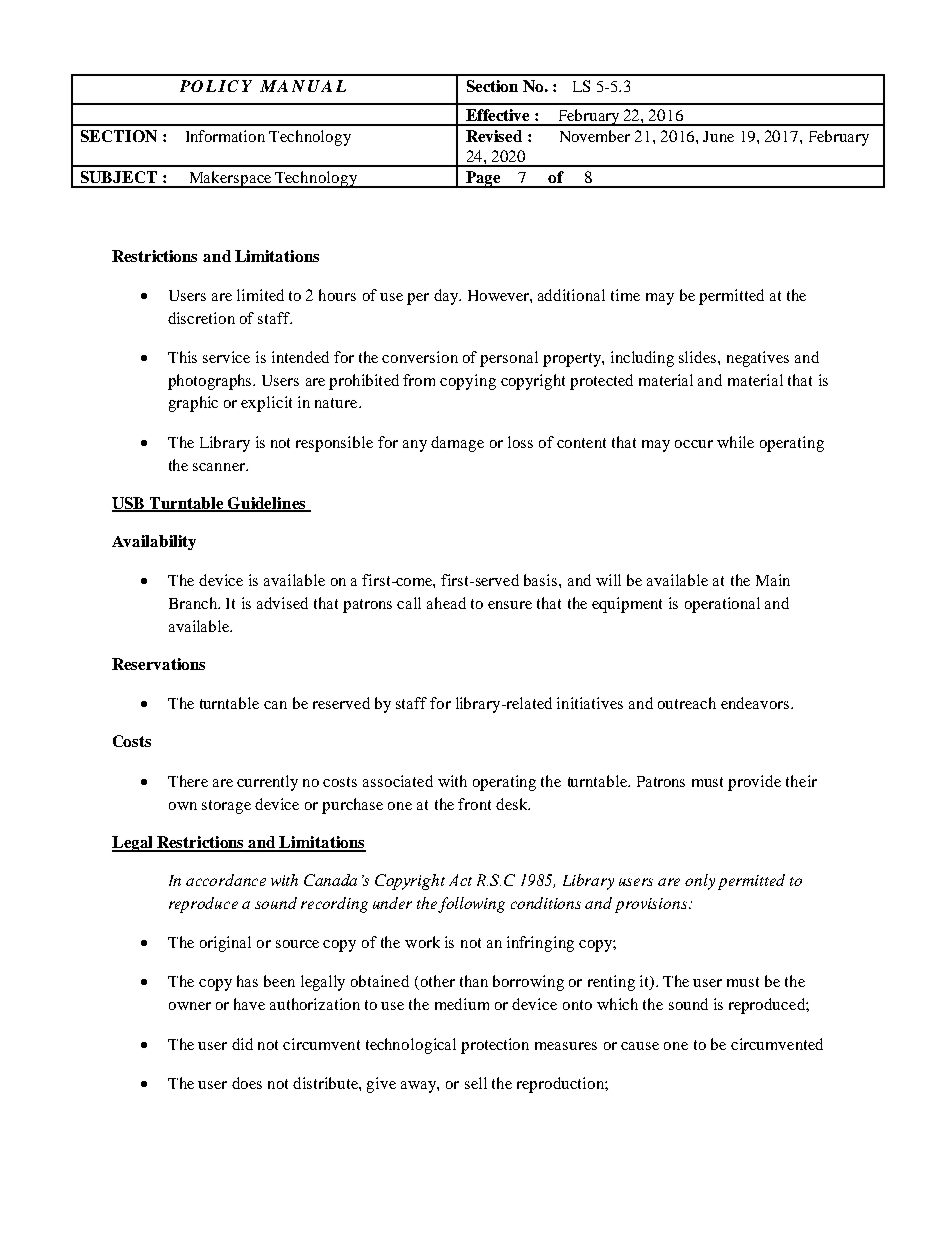  What do you see at coordinates (226, 807) in the screenshot?
I see `storage` at bounding box center [226, 807].
